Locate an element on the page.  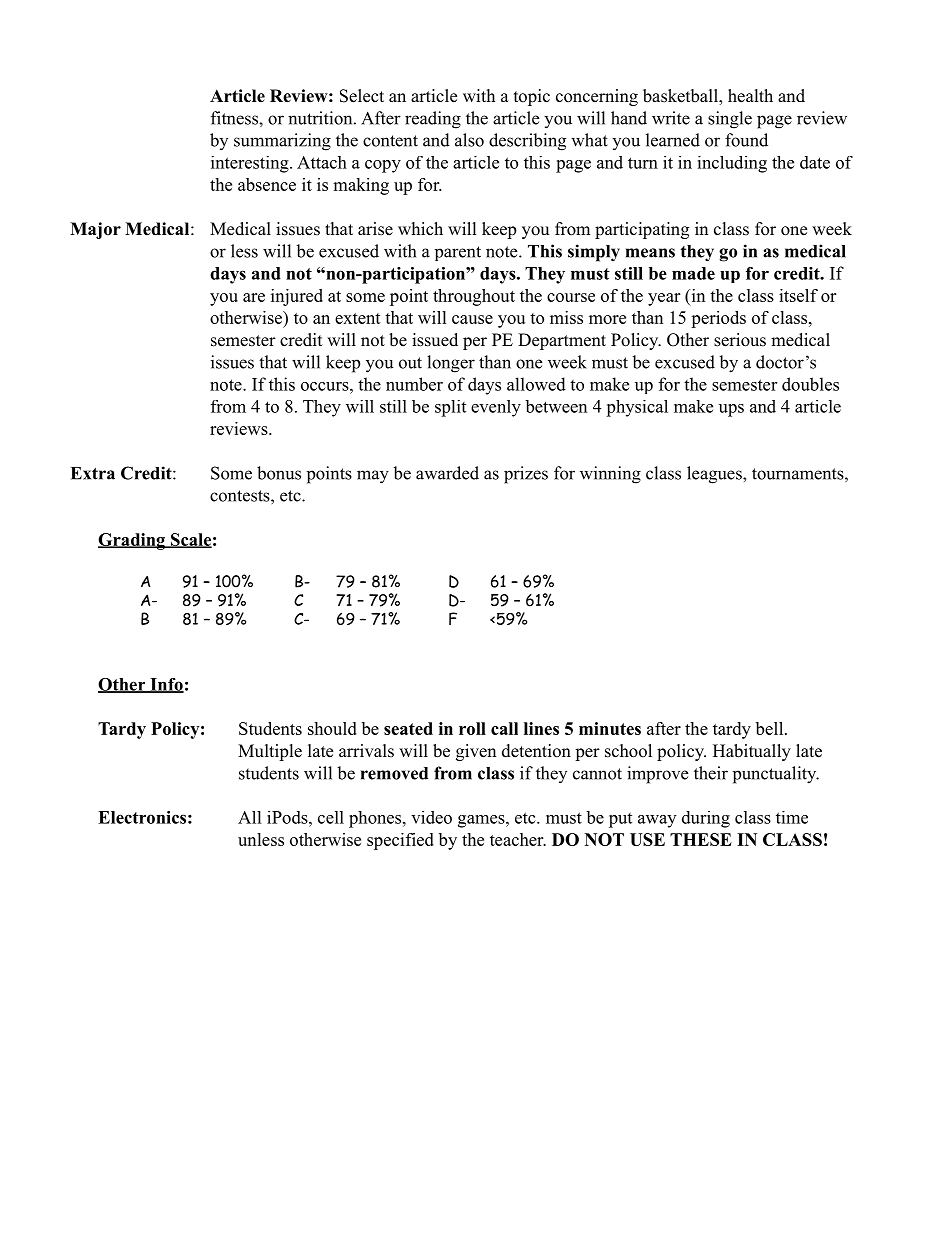
reading is located at coordinates (433, 120).
